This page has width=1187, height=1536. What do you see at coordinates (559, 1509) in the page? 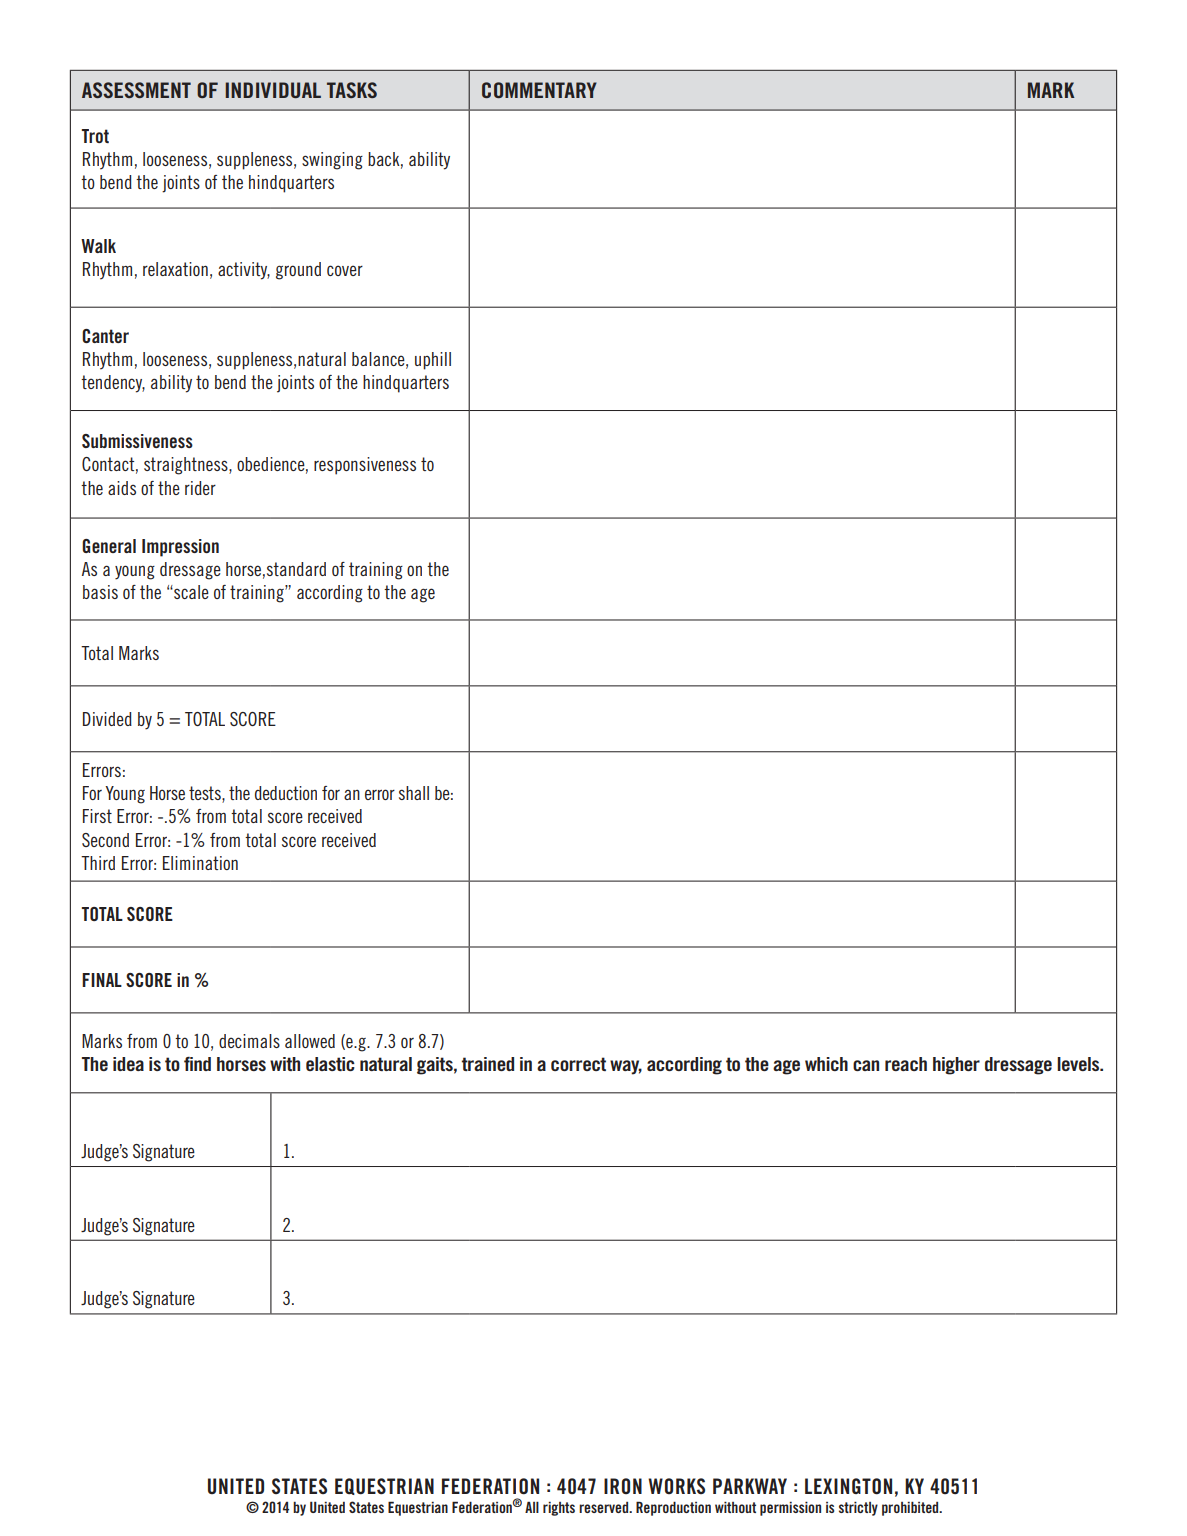
I see `rights` at bounding box center [559, 1509].
